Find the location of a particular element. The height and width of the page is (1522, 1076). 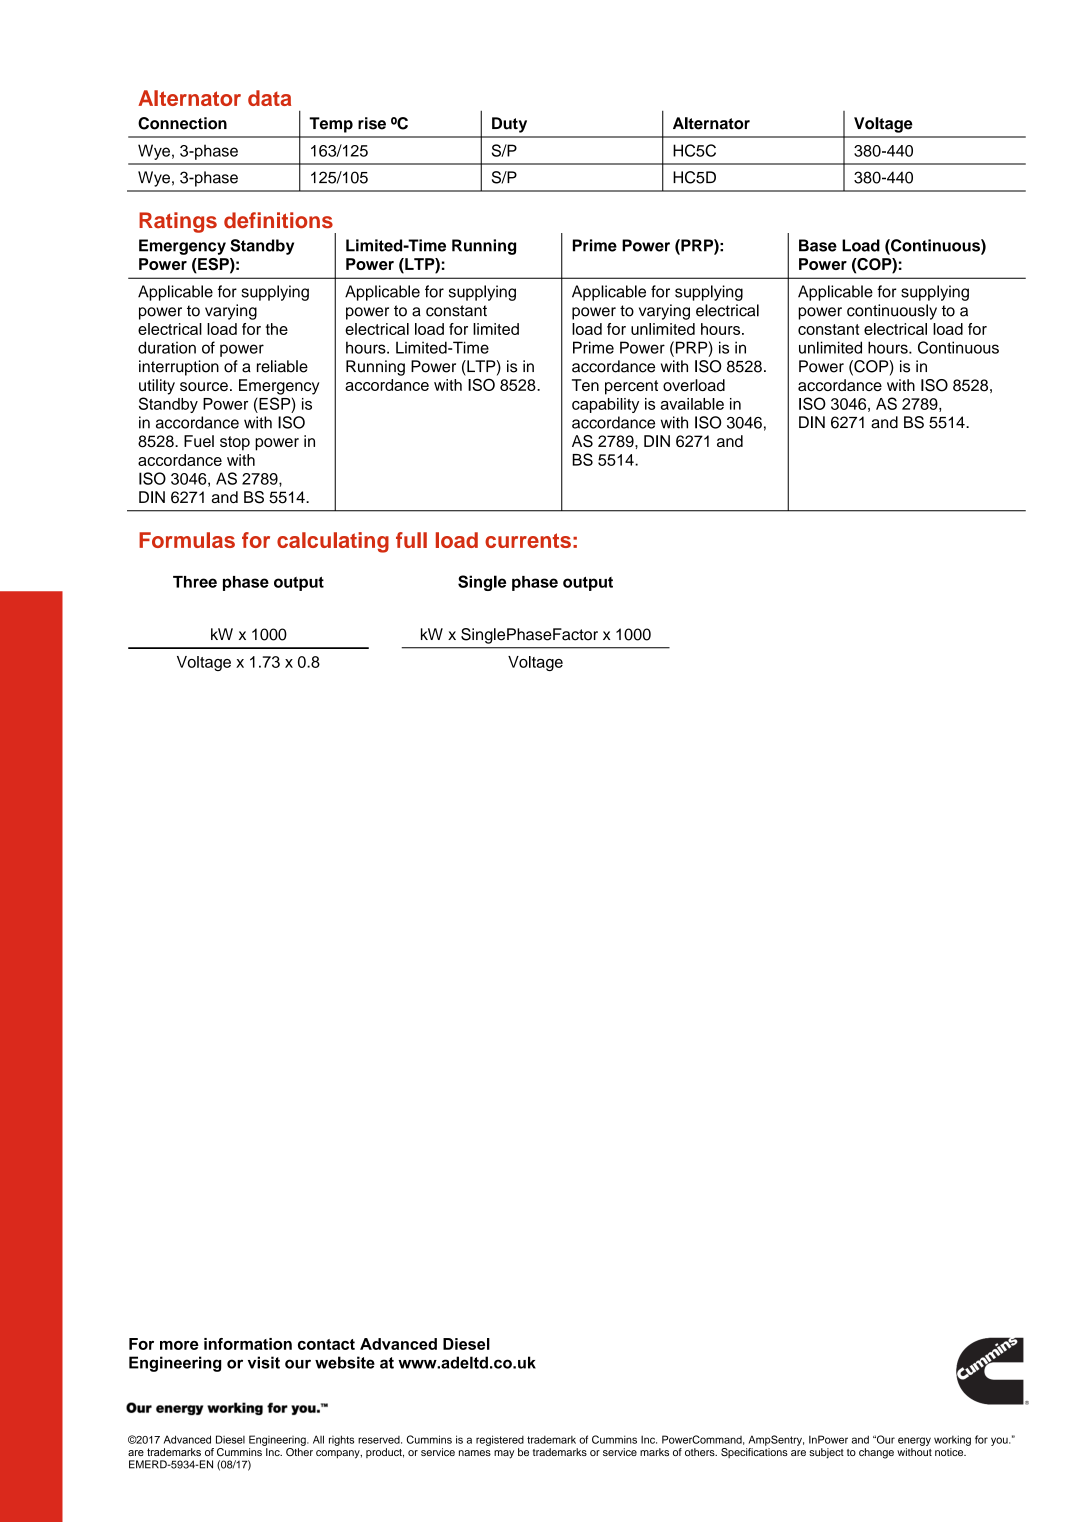

data is located at coordinates (269, 98).
